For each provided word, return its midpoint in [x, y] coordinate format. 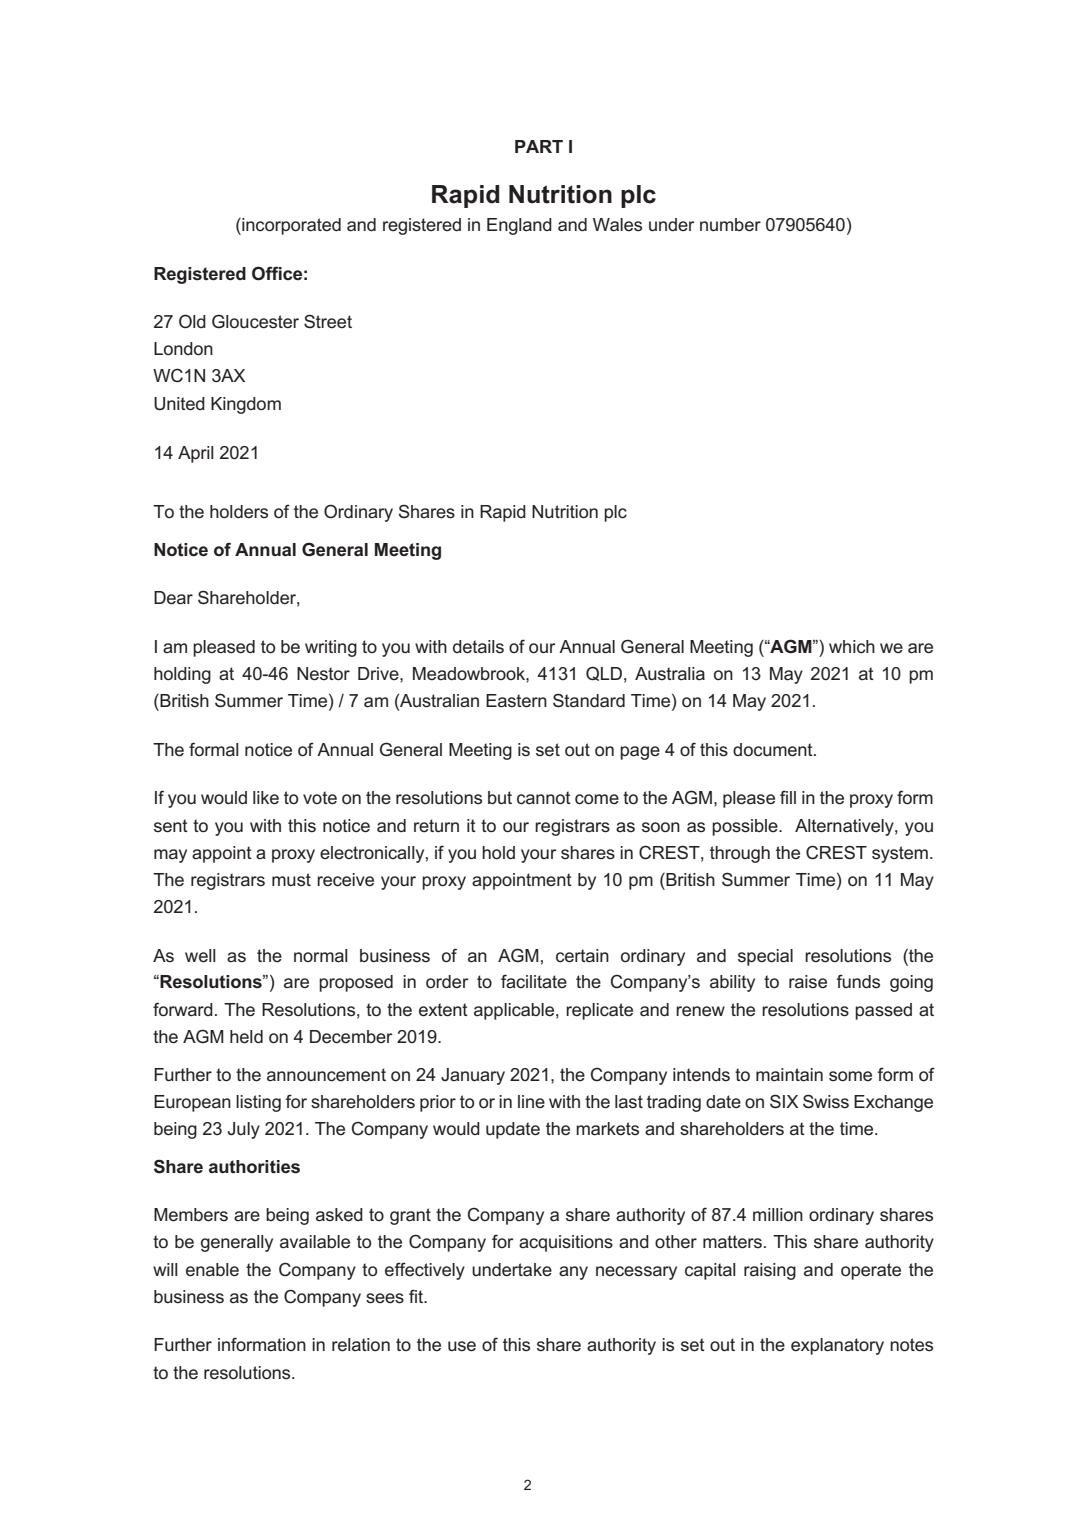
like [266, 798]
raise [808, 982]
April [196, 454]
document [774, 750]
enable [212, 1270]
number [730, 225]
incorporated [290, 226]
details [478, 647]
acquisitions [566, 1243]
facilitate [534, 981]
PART [539, 146]
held [246, 1037]
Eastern [516, 701]
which [852, 647]
